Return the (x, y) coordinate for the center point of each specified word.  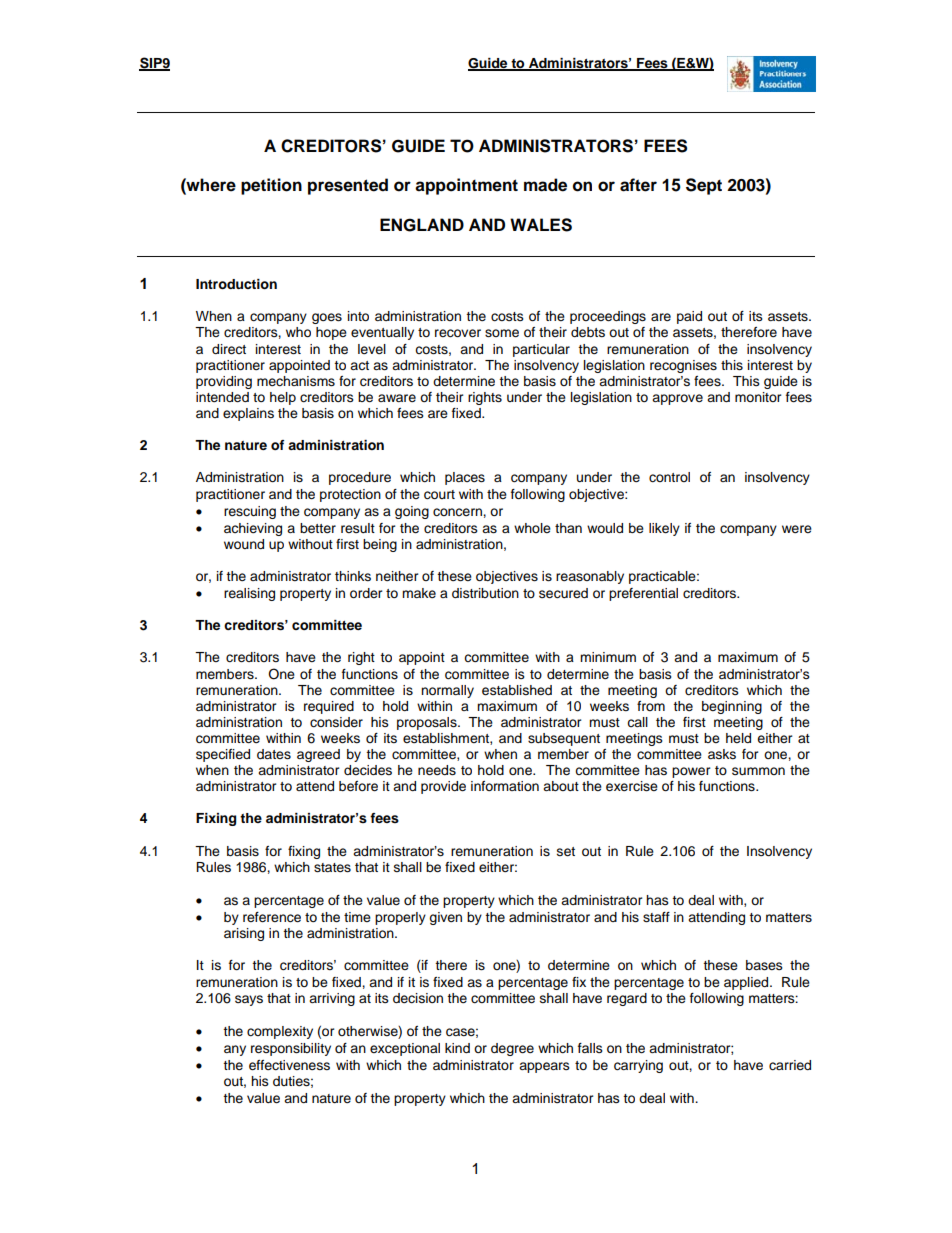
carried (790, 1065)
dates (274, 754)
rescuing (250, 512)
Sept (704, 186)
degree (512, 1049)
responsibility (291, 1049)
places (465, 478)
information (505, 786)
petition (271, 186)
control (669, 477)
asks (722, 754)
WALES (541, 225)
